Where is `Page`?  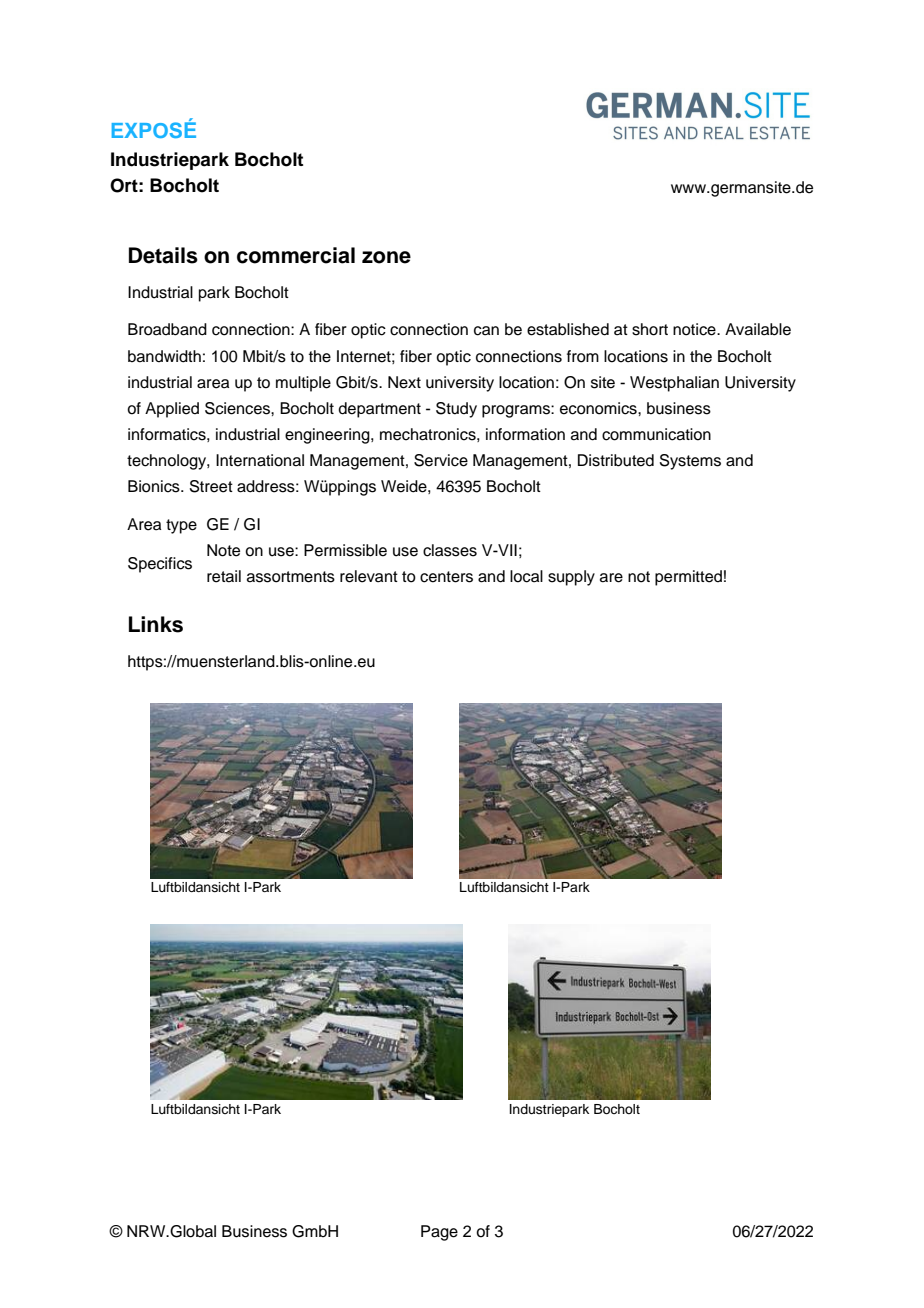 Page is located at coordinates (439, 1233).
